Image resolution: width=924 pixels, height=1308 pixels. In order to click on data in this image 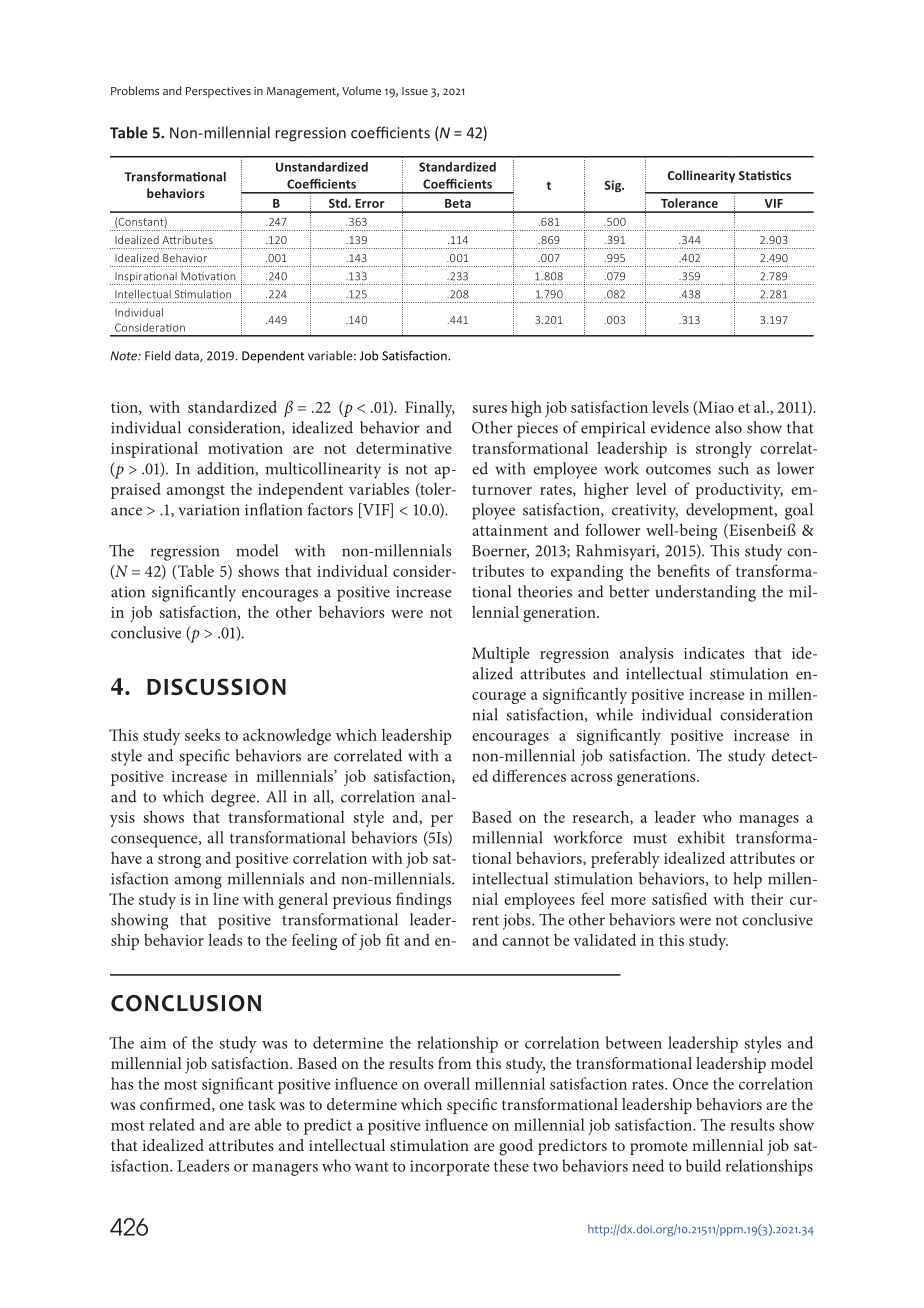, I will do `click(188, 356)`.
